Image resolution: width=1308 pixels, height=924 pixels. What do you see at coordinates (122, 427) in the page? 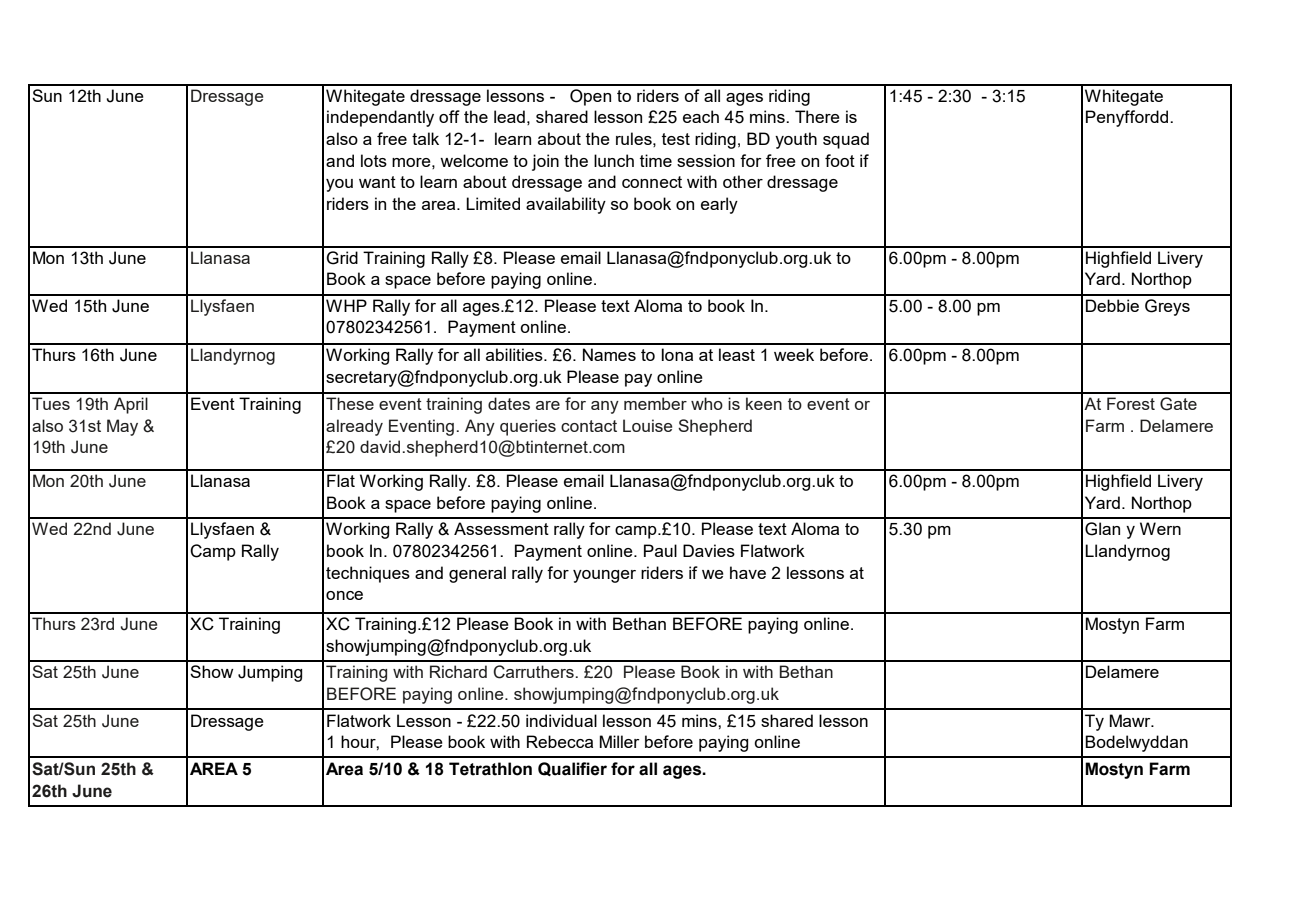
I see `May` at bounding box center [122, 427].
